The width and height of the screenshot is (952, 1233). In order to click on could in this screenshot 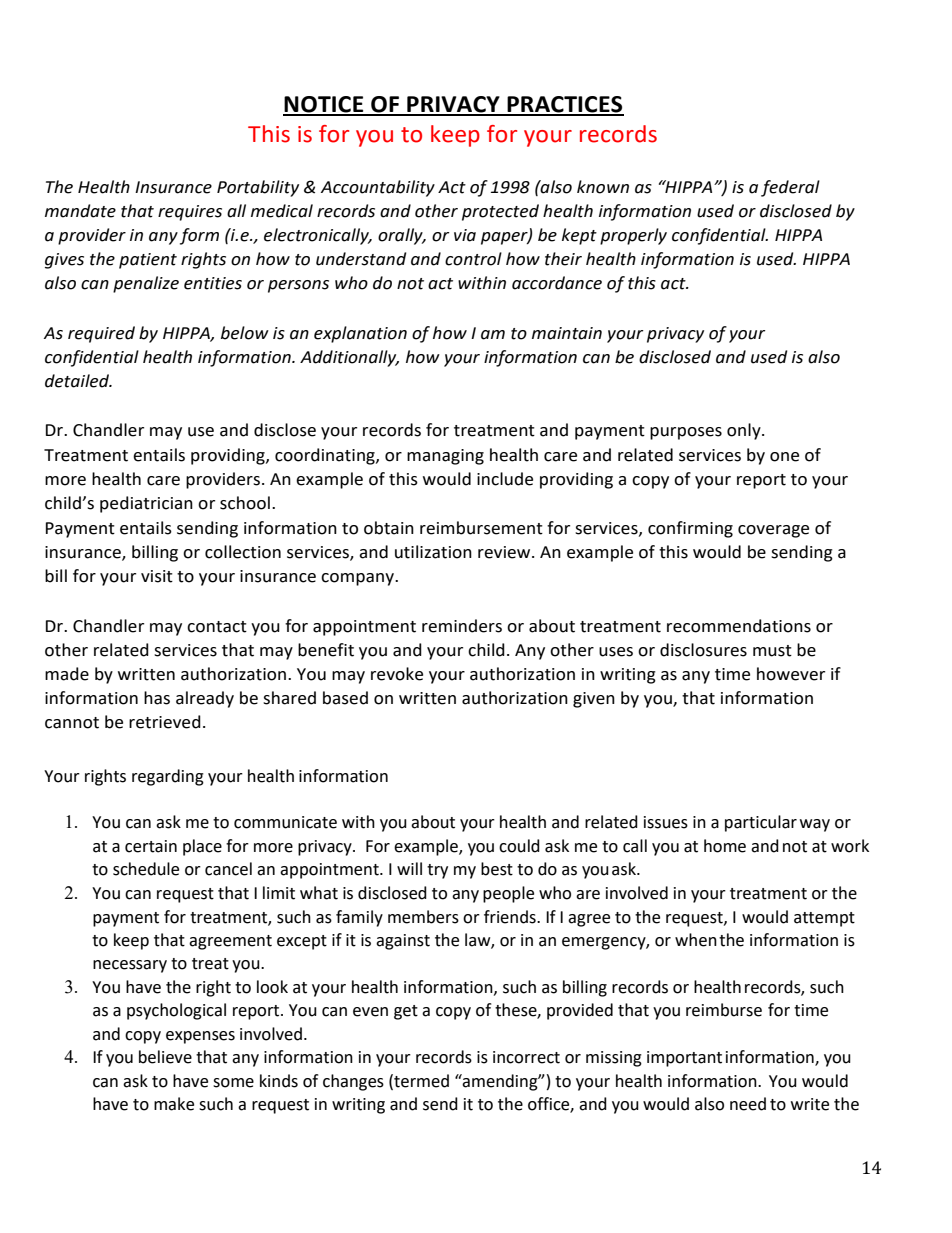, I will do `click(519, 846)`.
